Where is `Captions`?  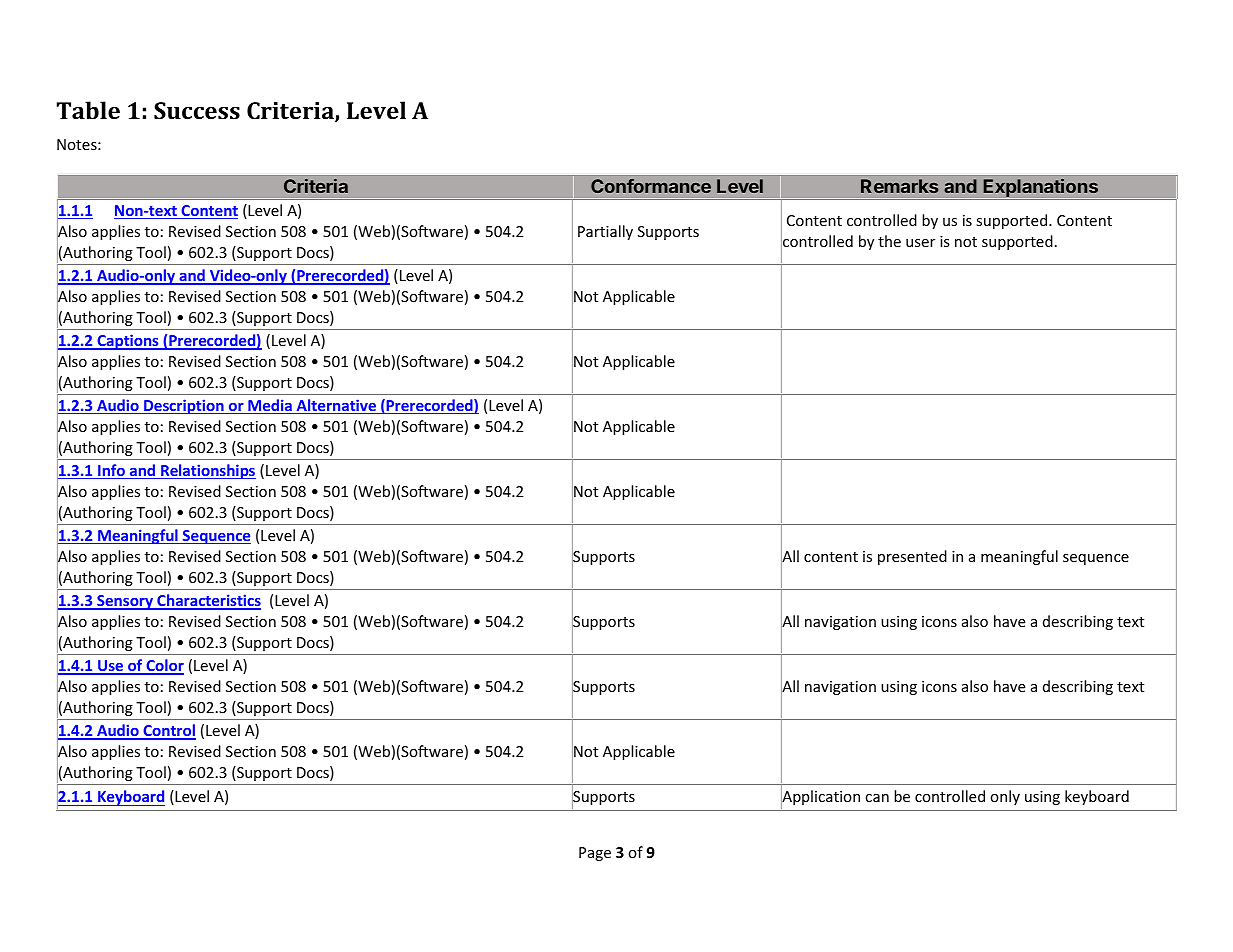 Captions is located at coordinates (128, 342).
